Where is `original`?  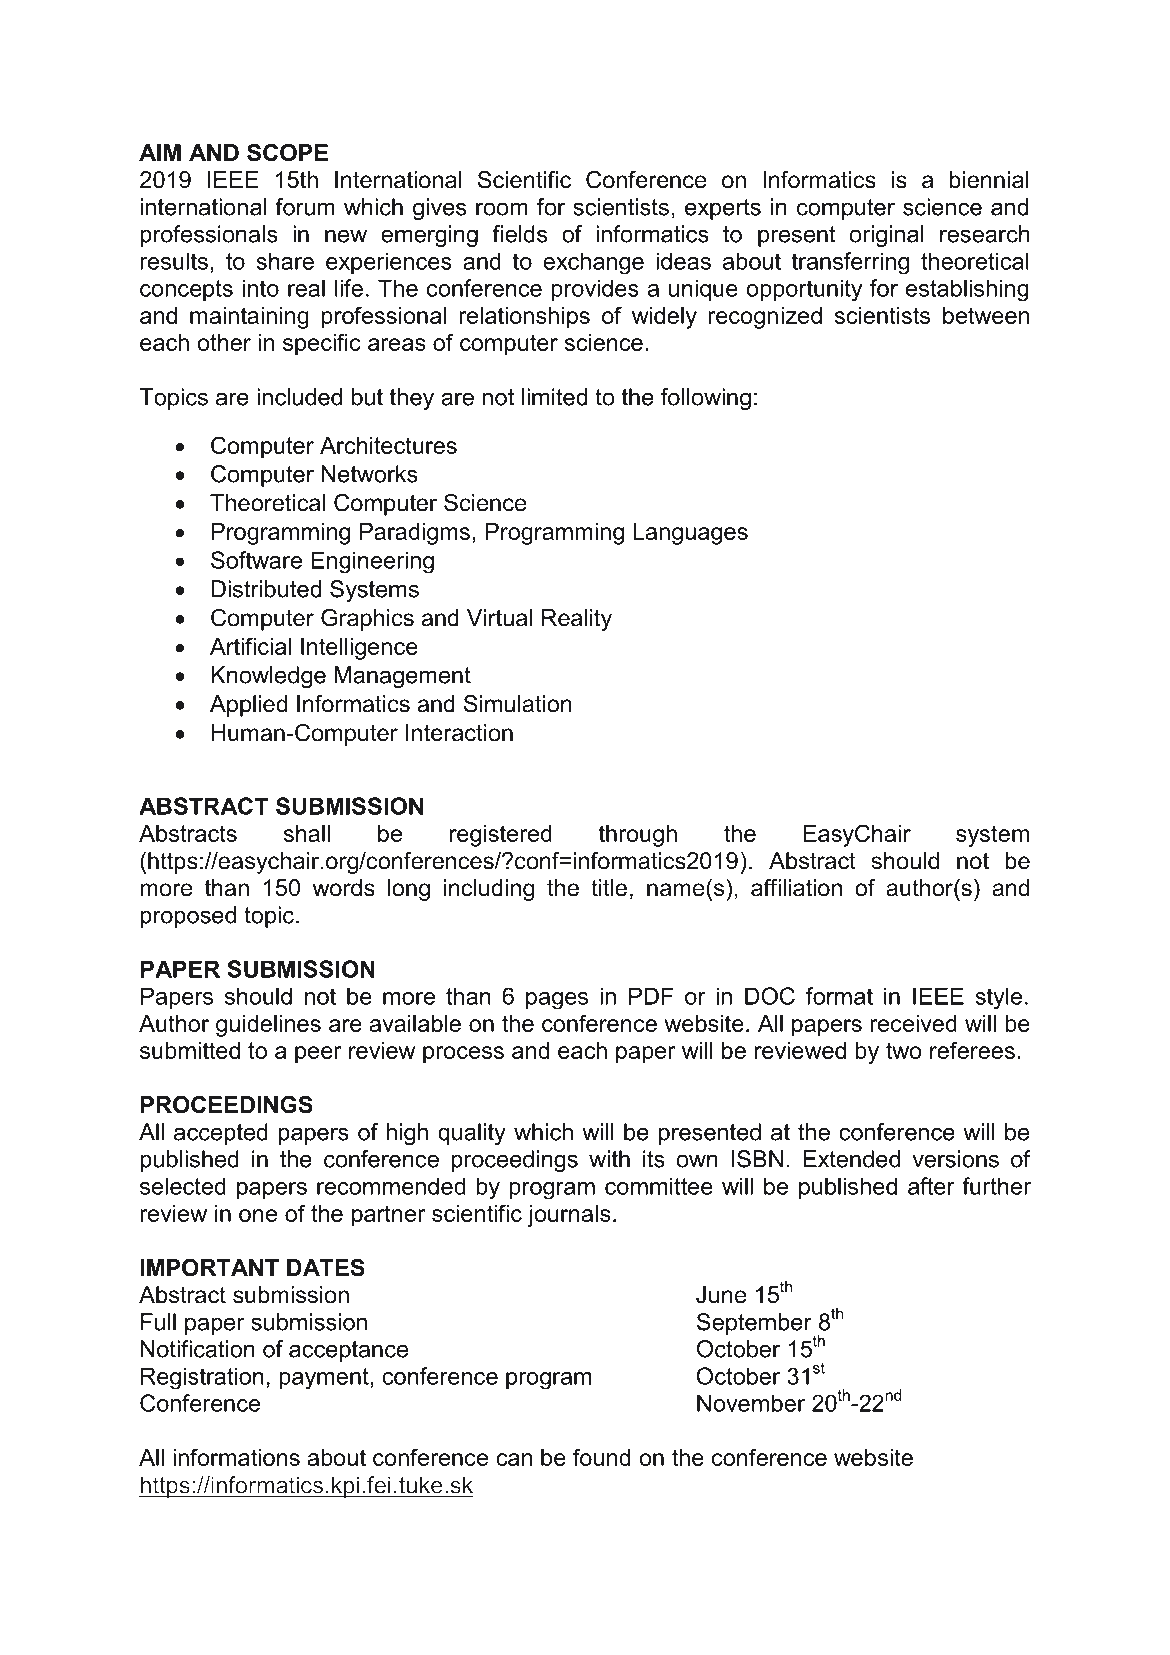 original is located at coordinates (886, 236).
